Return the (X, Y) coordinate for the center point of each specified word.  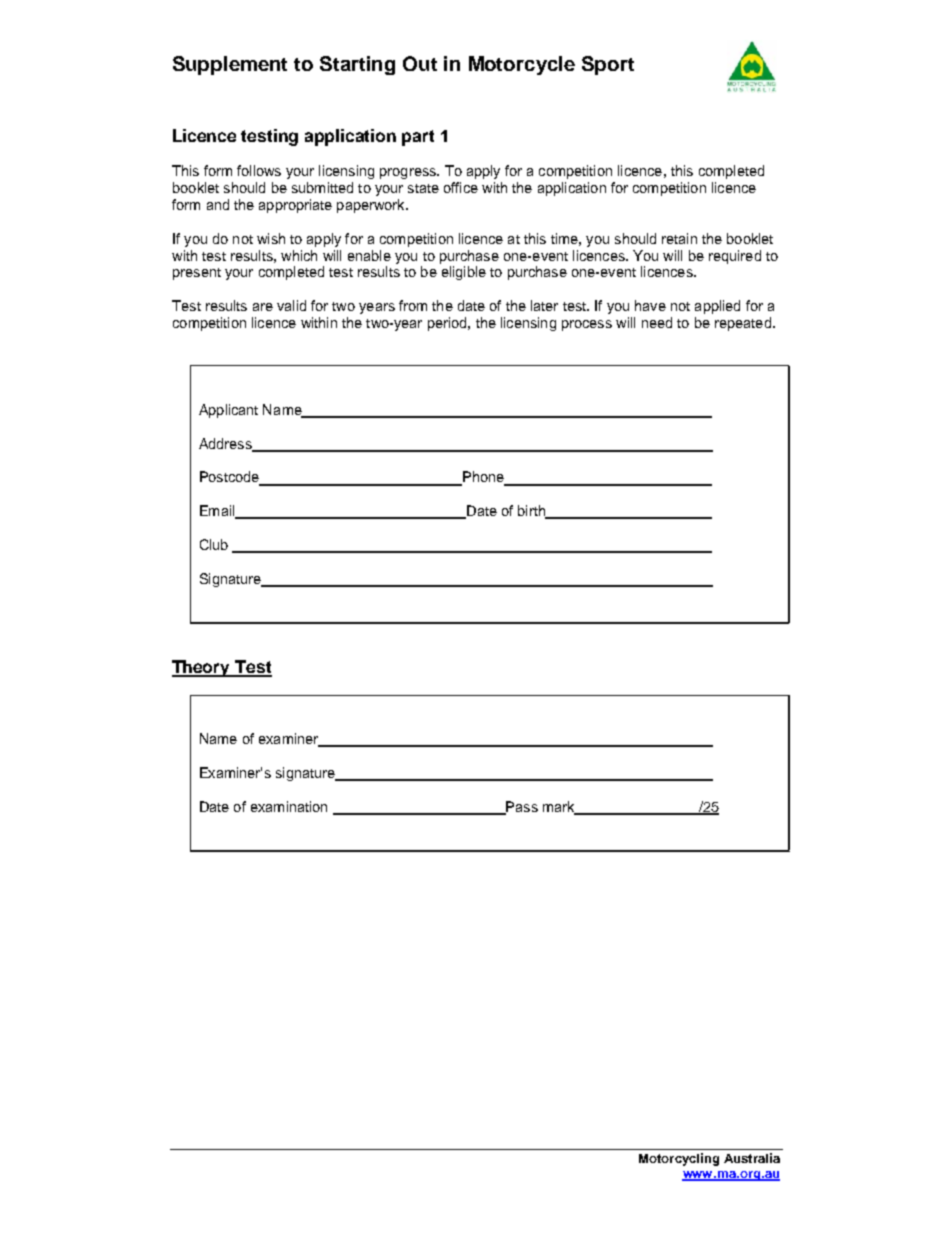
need (657, 322)
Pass (521, 807)
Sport (608, 65)
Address (226, 444)
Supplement (230, 65)
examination (289, 806)
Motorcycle (522, 65)
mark (560, 807)
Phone (483, 478)
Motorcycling (679, 1159)
